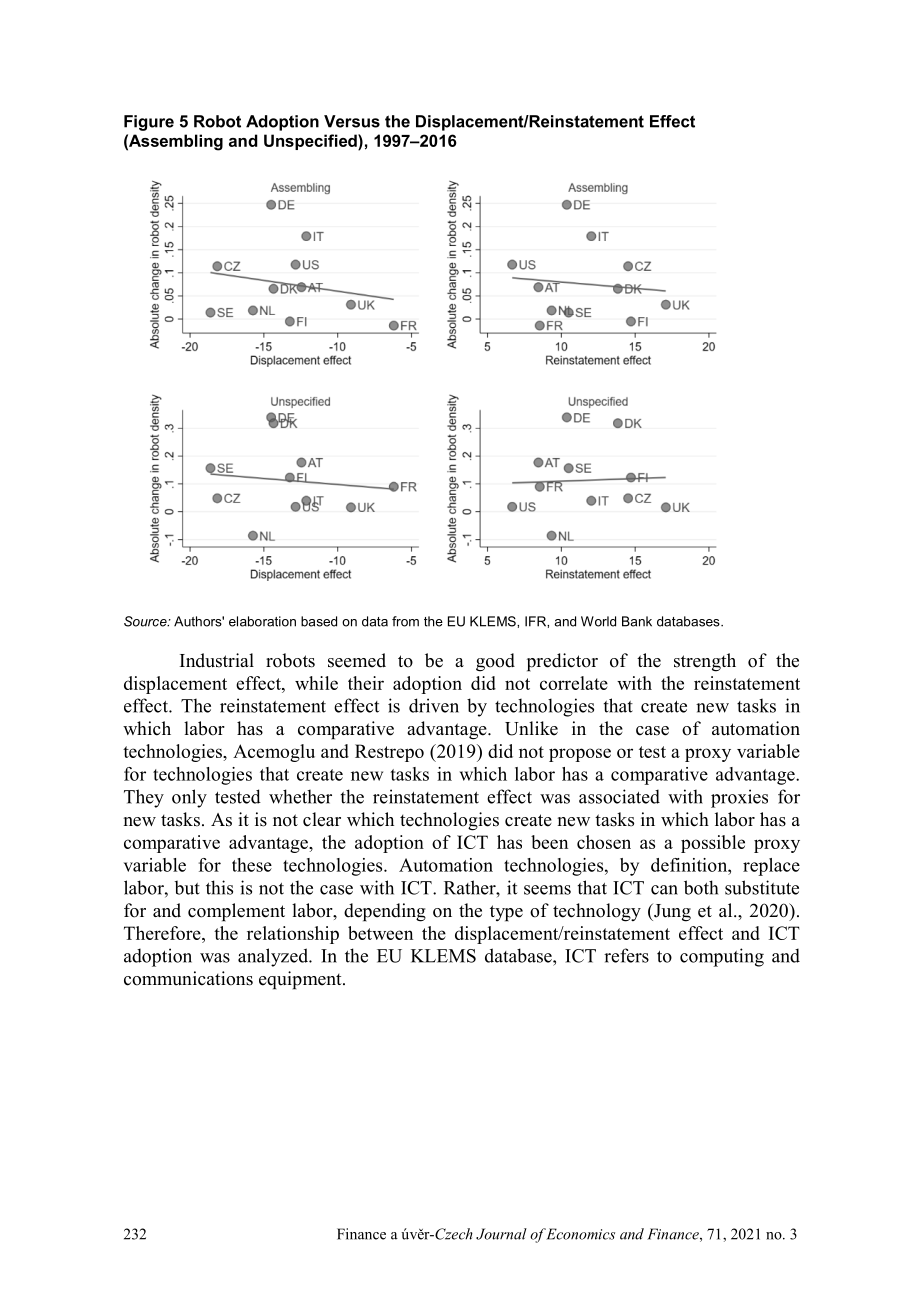 The height and width of the document is (1316, 923). I want to click on Unspecified, so click(311, 142).
